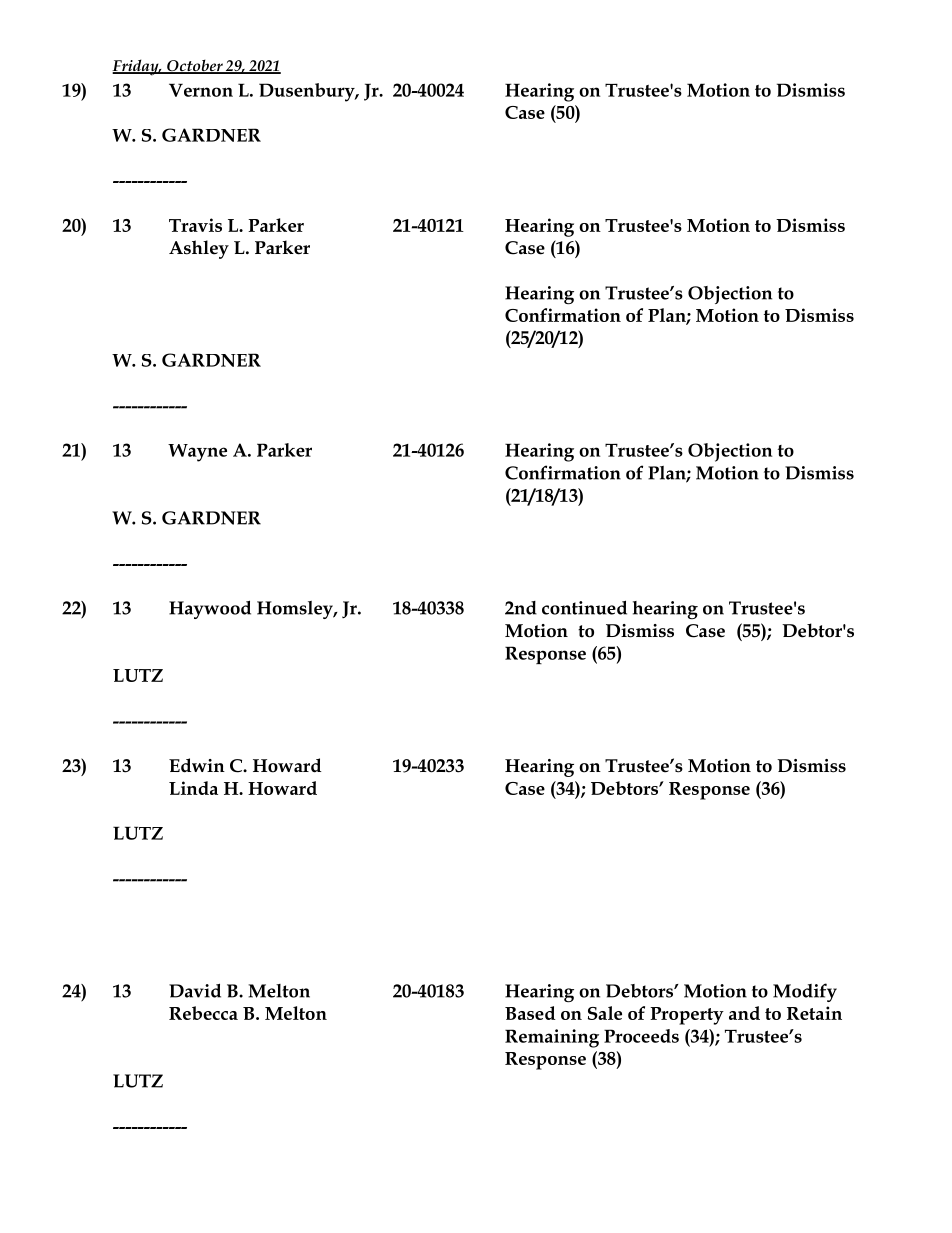 This document has height=1233, width=952. Describe the element at coordinates (203, 1013) in the document. I see `Rebecca` at that location.
